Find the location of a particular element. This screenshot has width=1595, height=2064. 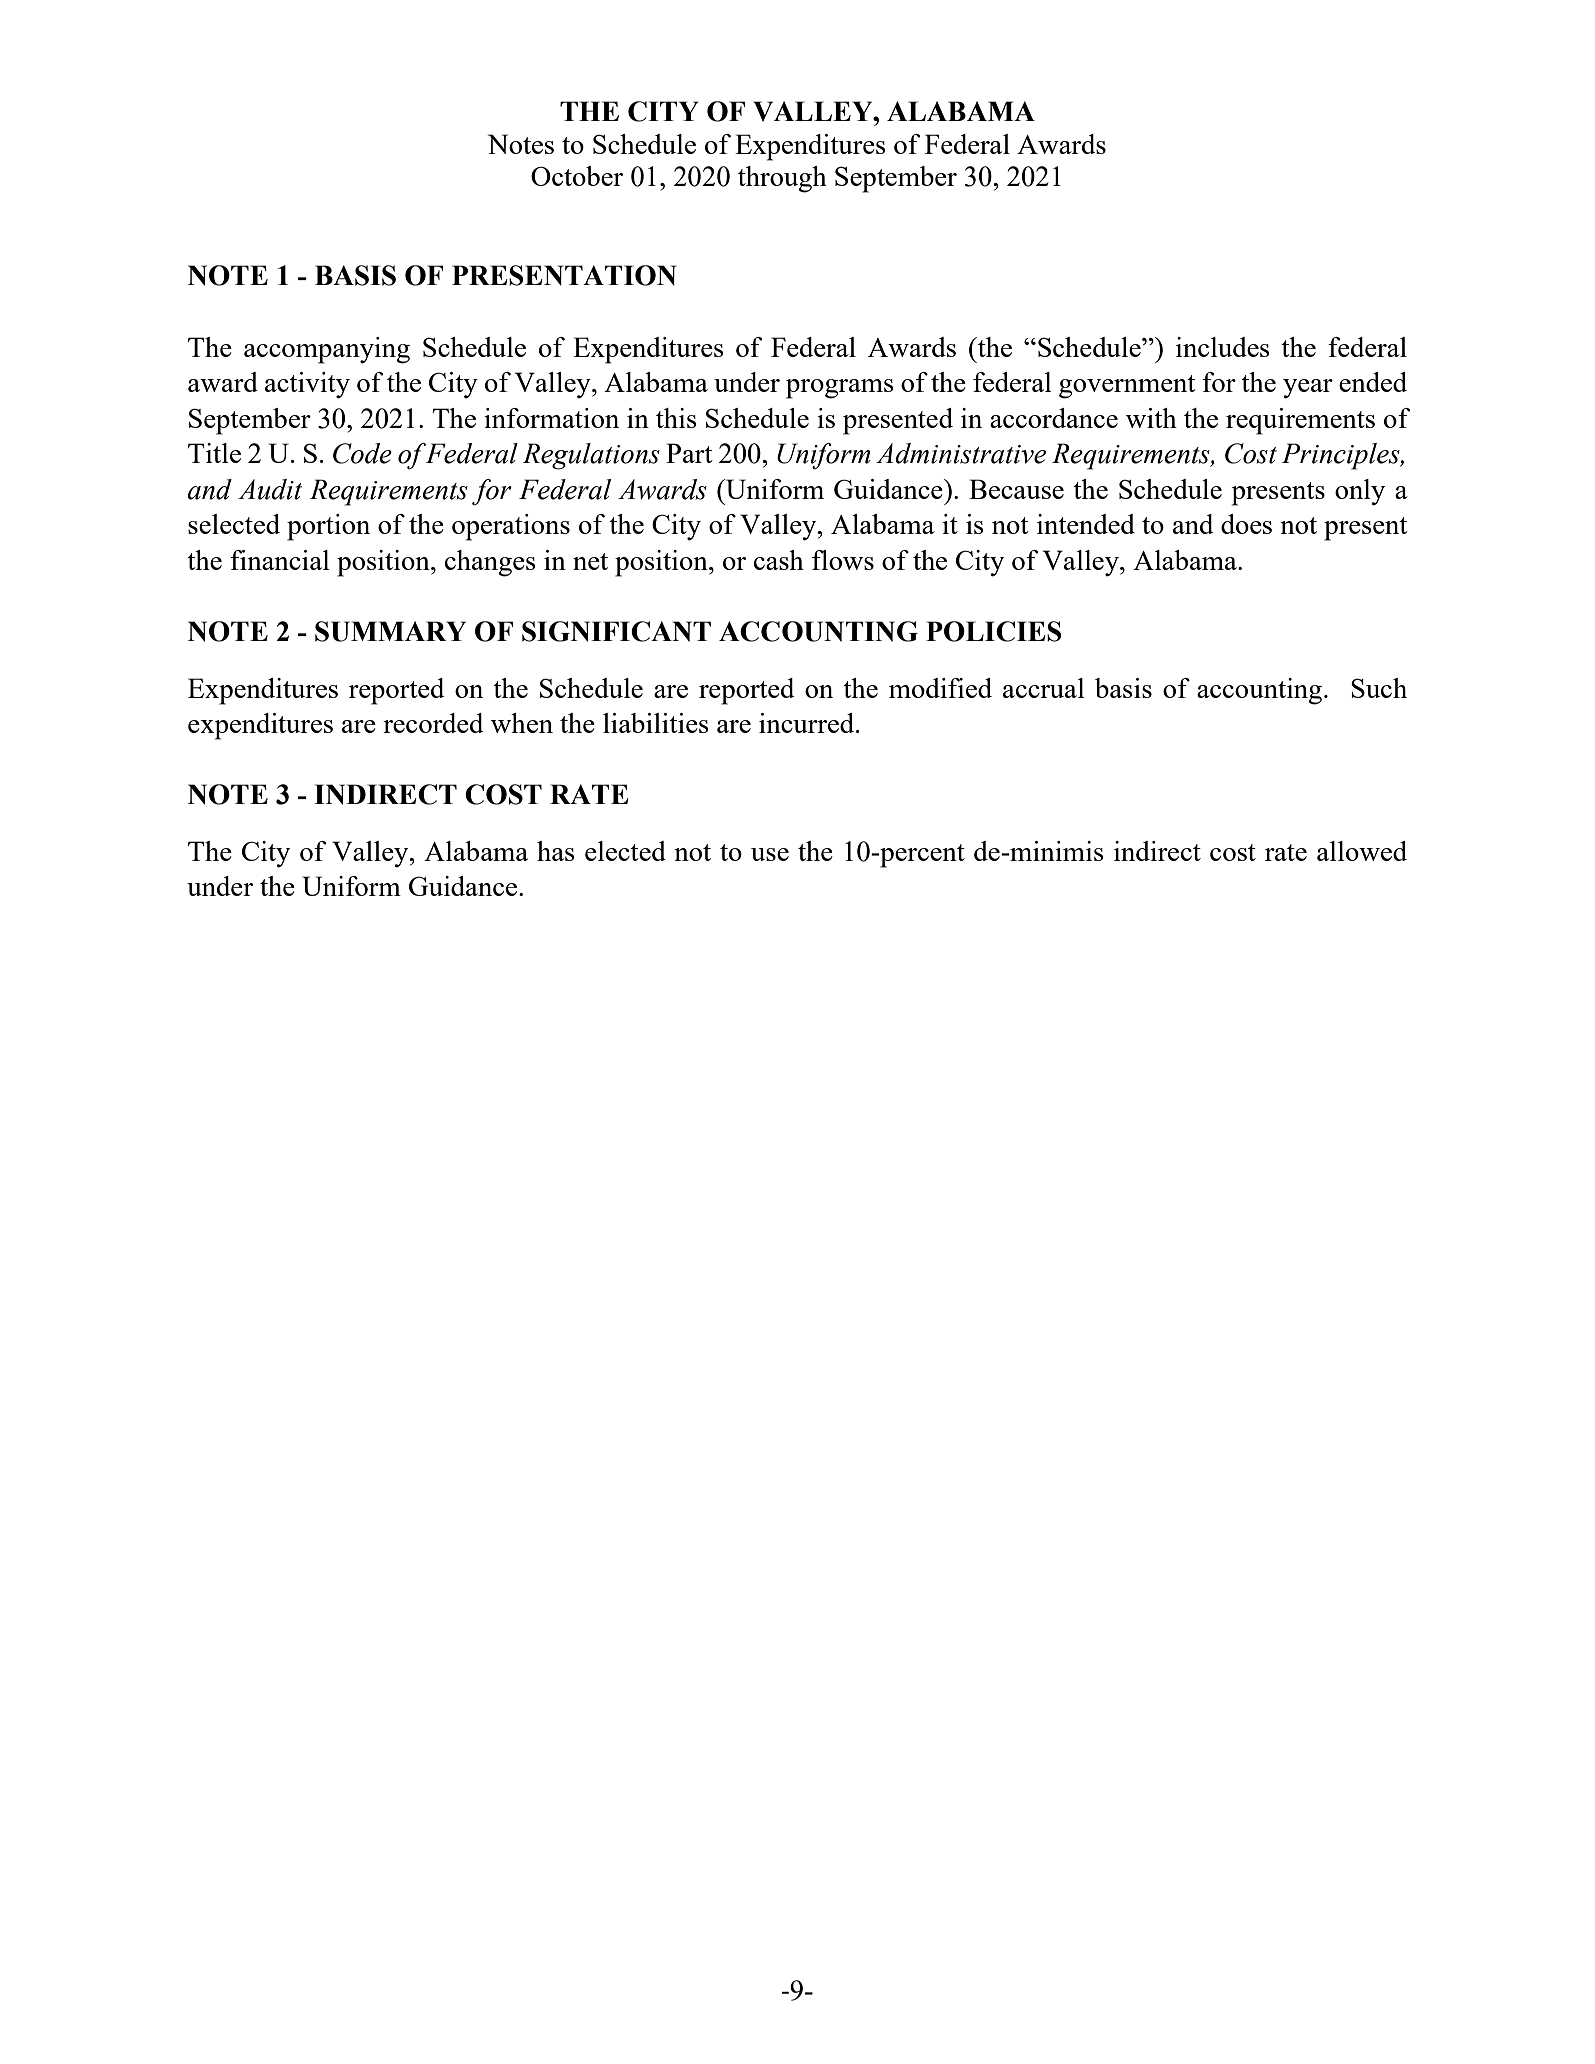

October is located at coordinates (577, 176).
